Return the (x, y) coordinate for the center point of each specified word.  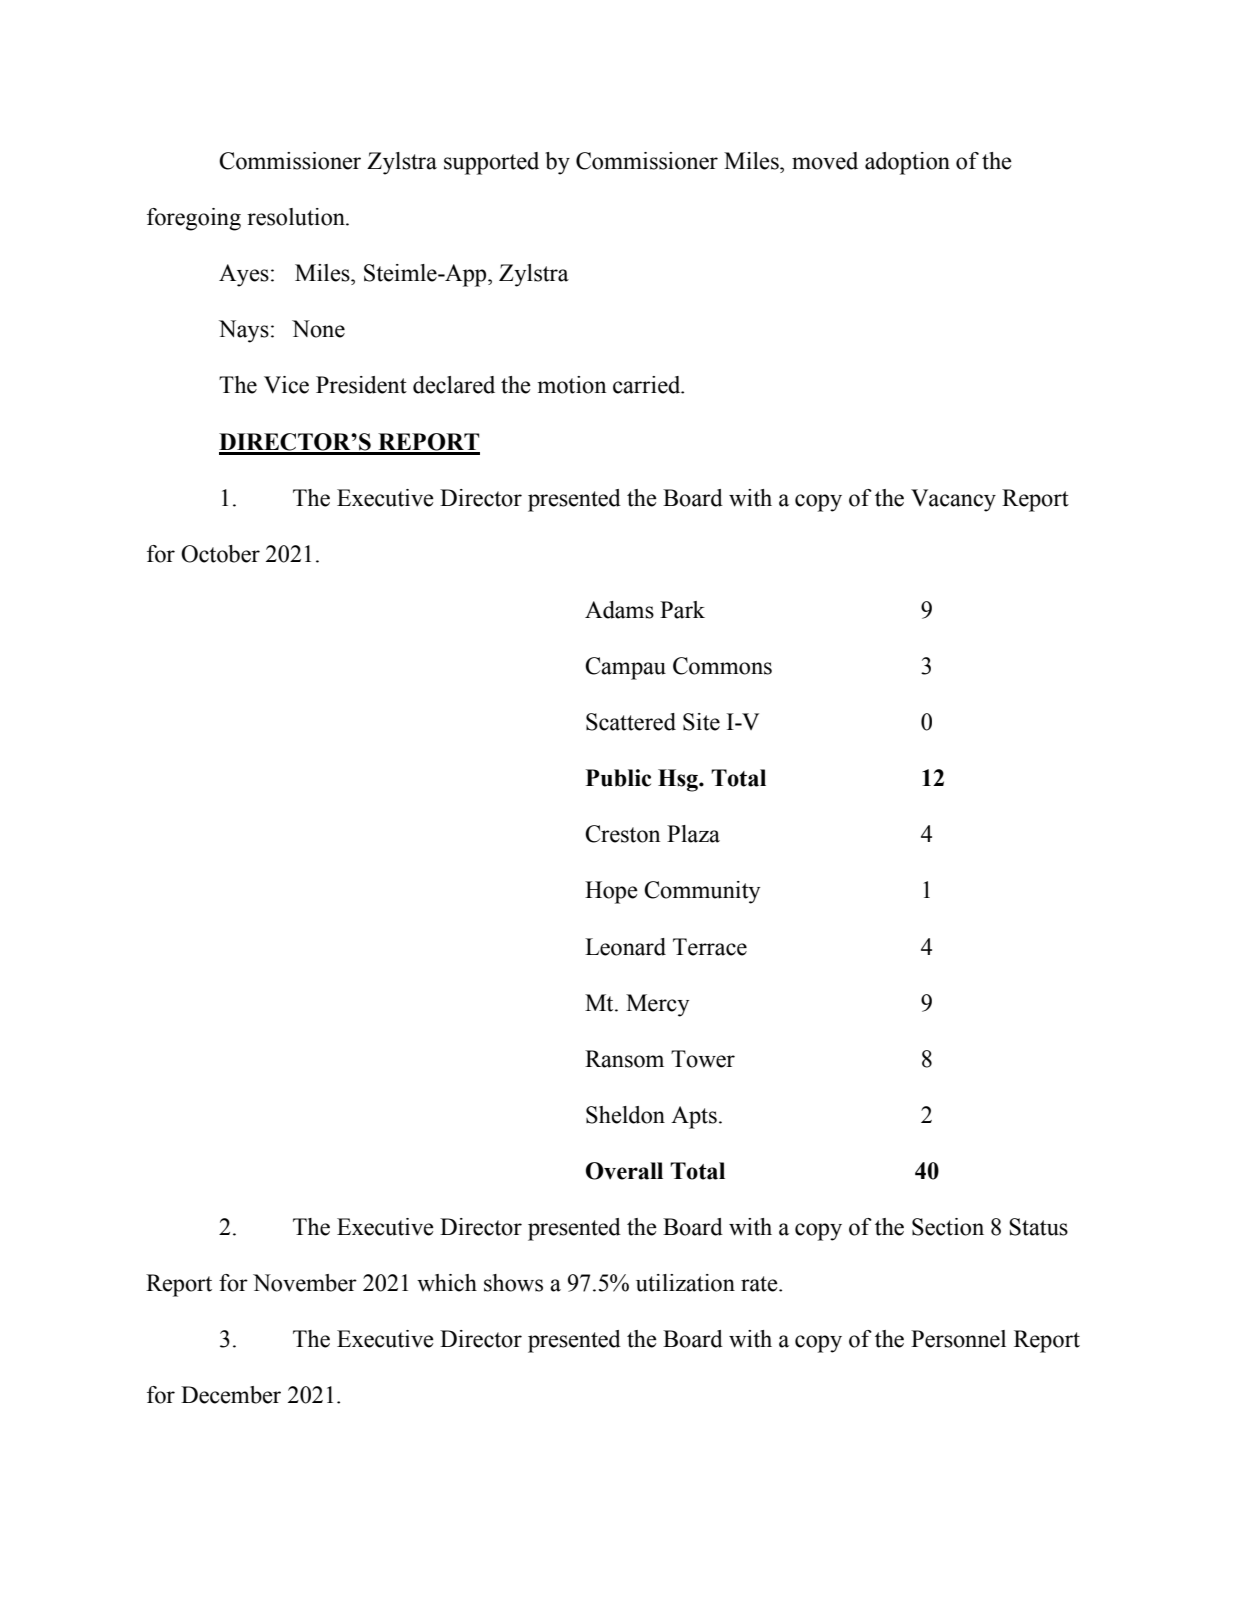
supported (491, 163)
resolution (297, 217)
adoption (907, 163)
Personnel (958, 1339)
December (231, 1395)
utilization (685, 1283)
